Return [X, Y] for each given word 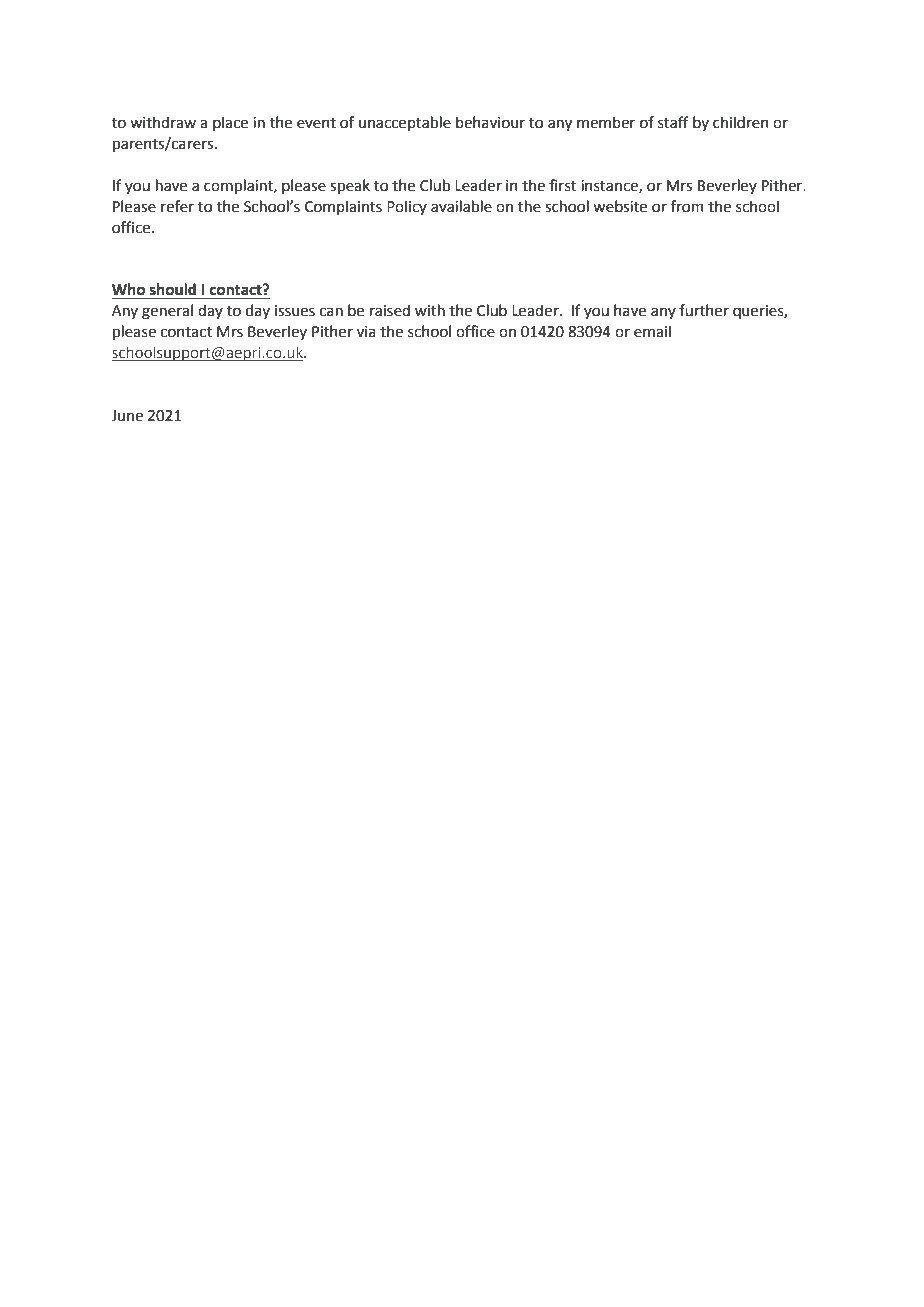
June [127, 416]
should [173, 290]
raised [390, 310]
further [704, 310]
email [652, 331]
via [366, 332]
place [230, 123]
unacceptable [405, 123]
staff [673, 122]
